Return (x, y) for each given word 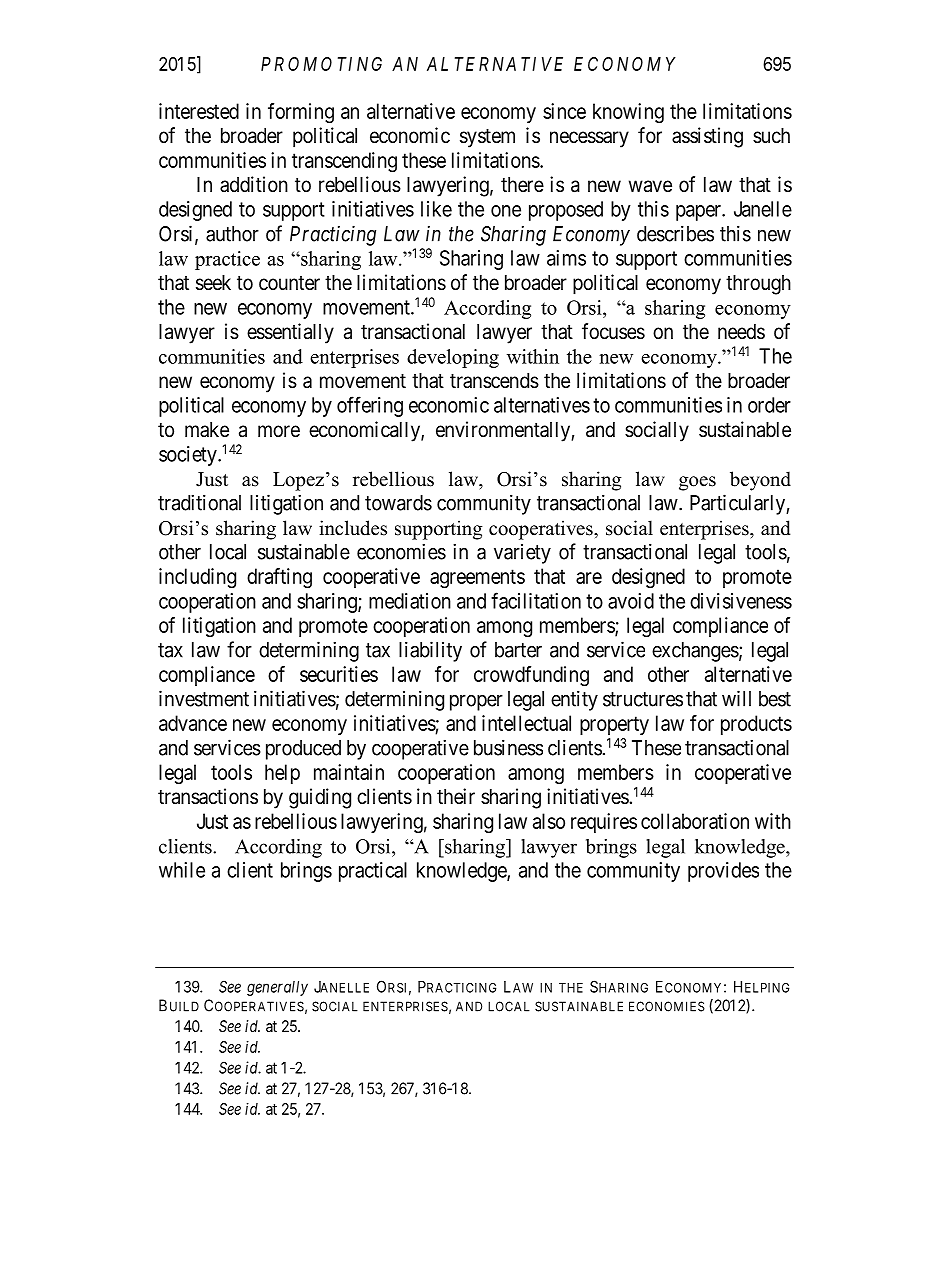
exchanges (695, 652)
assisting (707, 137)
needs (741, 332)
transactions (208, 796)
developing (453, 358)
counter (289, 283)
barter (518, 650)
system (487, 138)
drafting (279, 578)
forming (301, 113)
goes (697, 483)
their (456, 796)
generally (277, 988)
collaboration (695, 821)
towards (398, 503)
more (279, 431)
